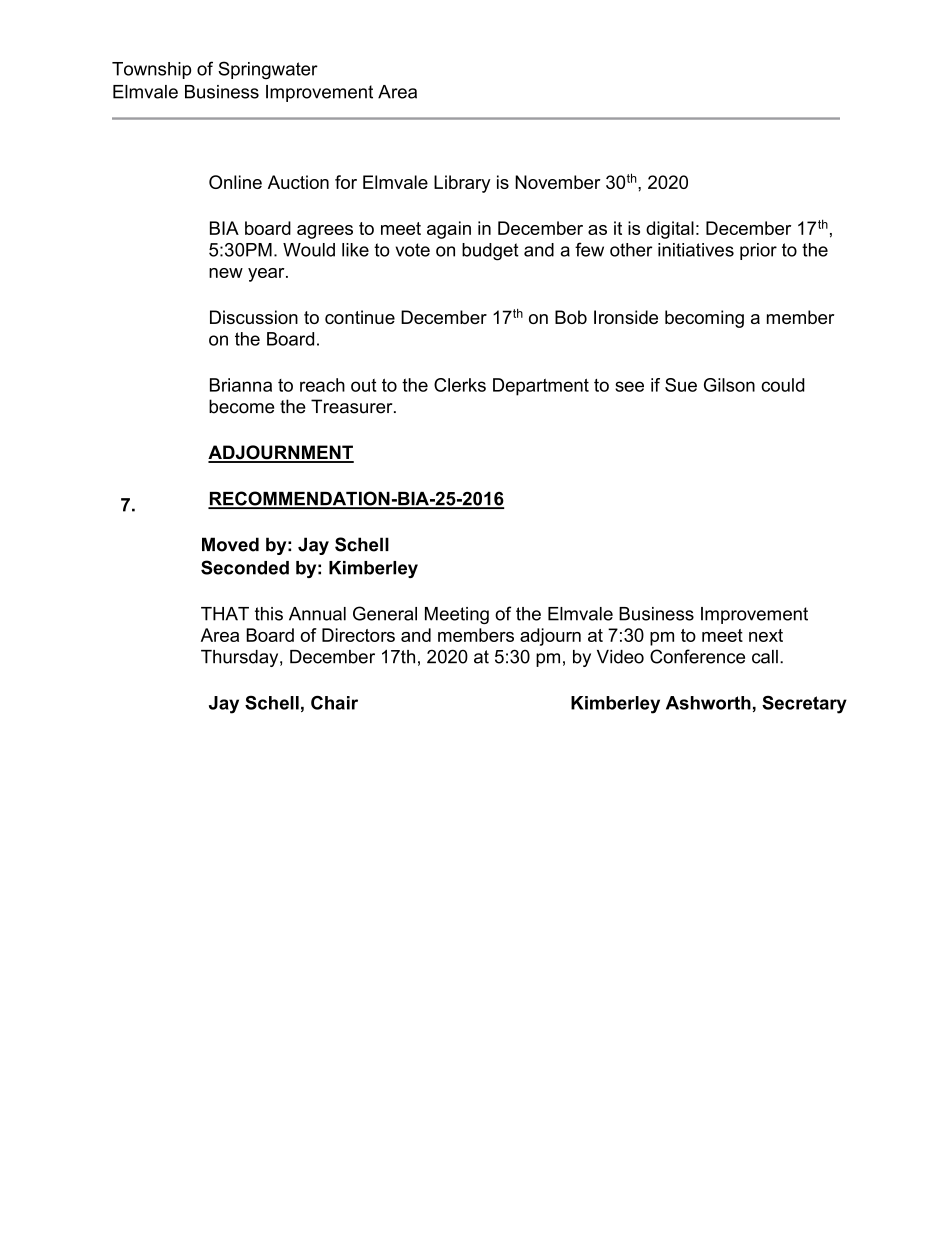  I want to click on Sue, so click(681, 385).
